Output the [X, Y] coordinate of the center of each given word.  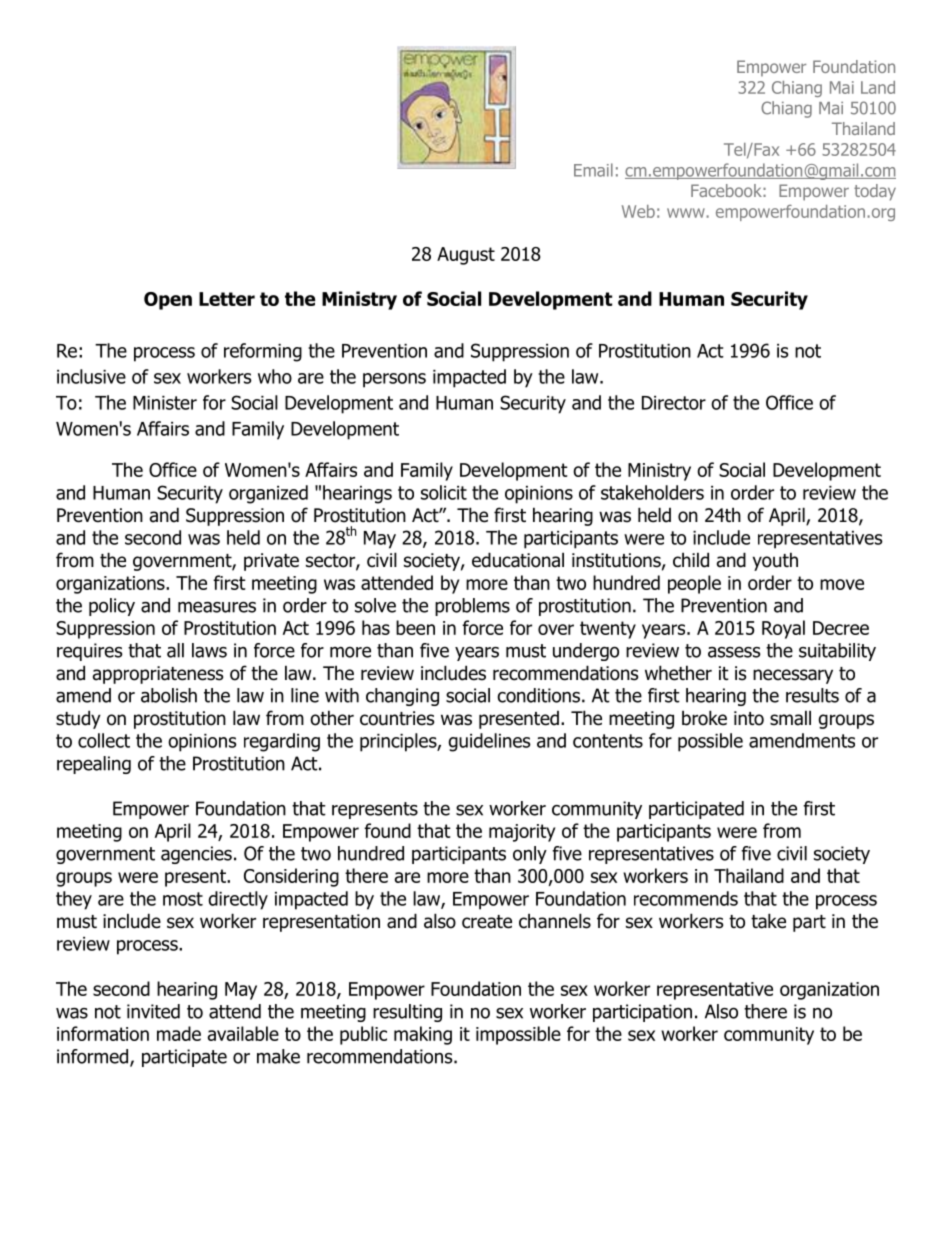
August [466, 256]
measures [217, 607]
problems [472, 607]
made [179, 1033]
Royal [783, 629]
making [423, 1035]
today [875, 192]
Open [168, 301]
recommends [686, 898]
